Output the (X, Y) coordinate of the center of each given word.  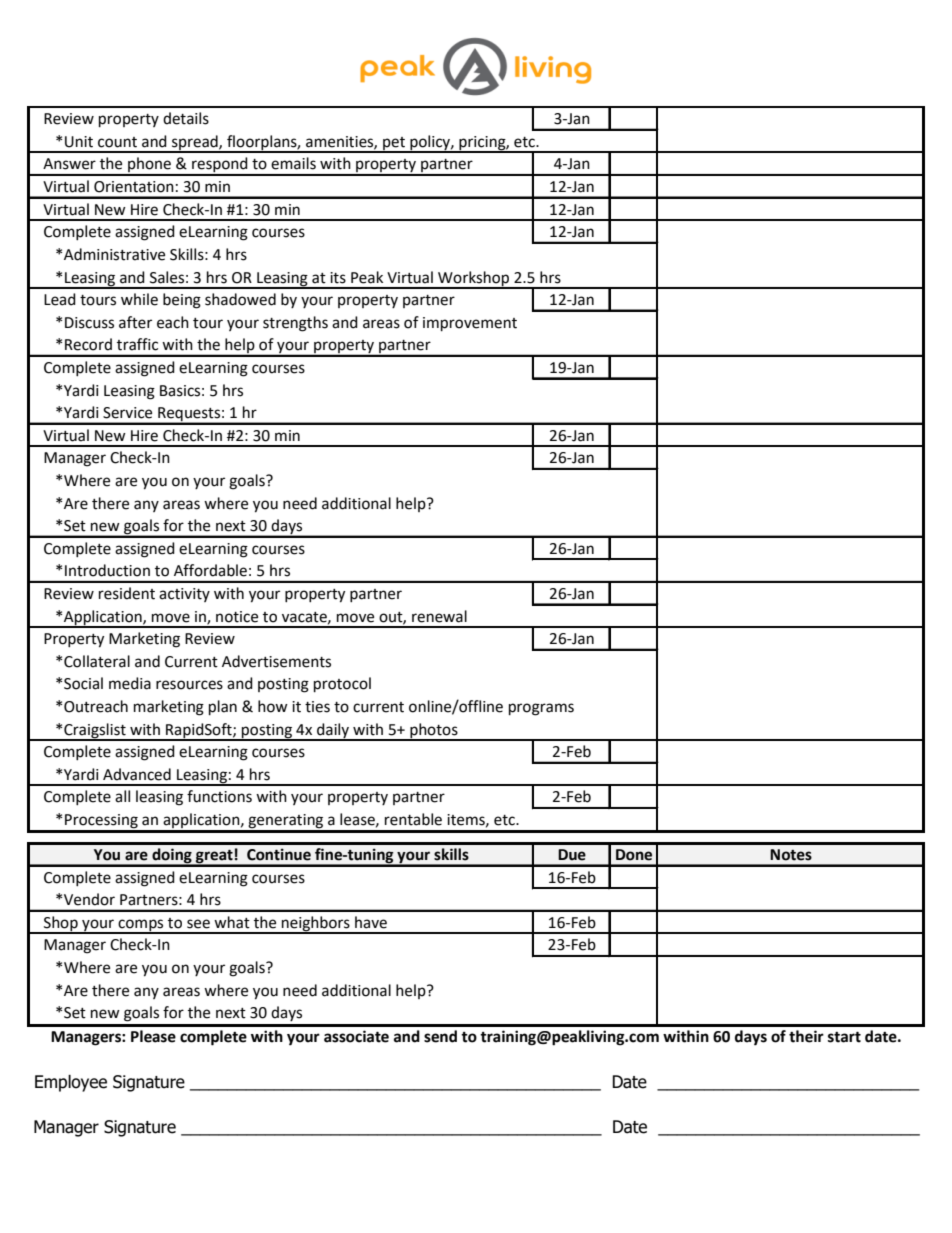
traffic (137, 344)
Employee (71, 1083)
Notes (791, 855)
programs (541, 709)
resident (127, 593)
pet (394, 144)
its (338, 278)
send (440, 1036)
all (122, 796)
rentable (413, 819)
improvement (470, 324)
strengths (295, 324)
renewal (439, 616)
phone (149, 166)
